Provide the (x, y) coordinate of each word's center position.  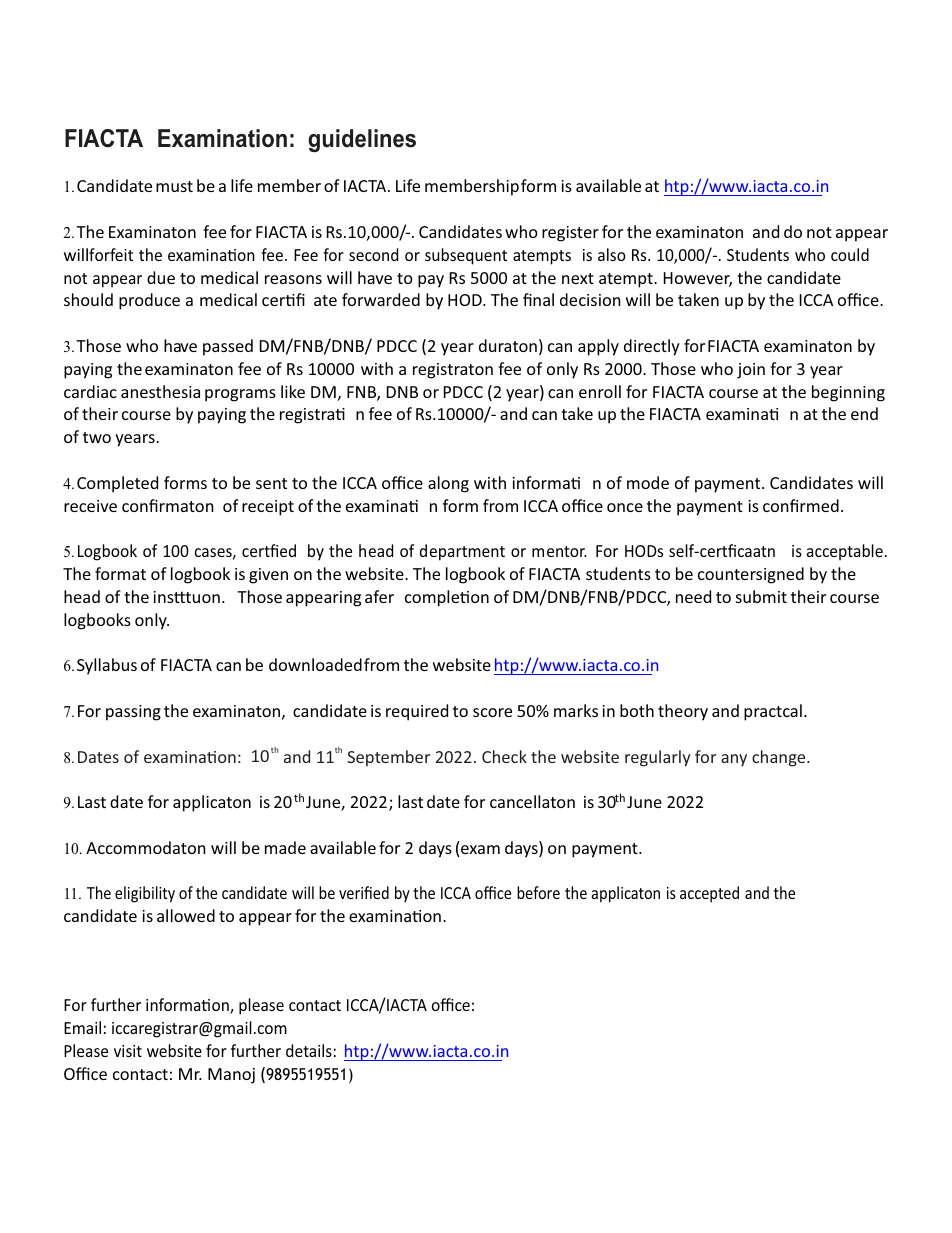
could (850, 254)
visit (128, 1051)
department (462, 552)
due (161, 277)
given (268, 576)
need (693, 596)
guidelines (362, 140)
